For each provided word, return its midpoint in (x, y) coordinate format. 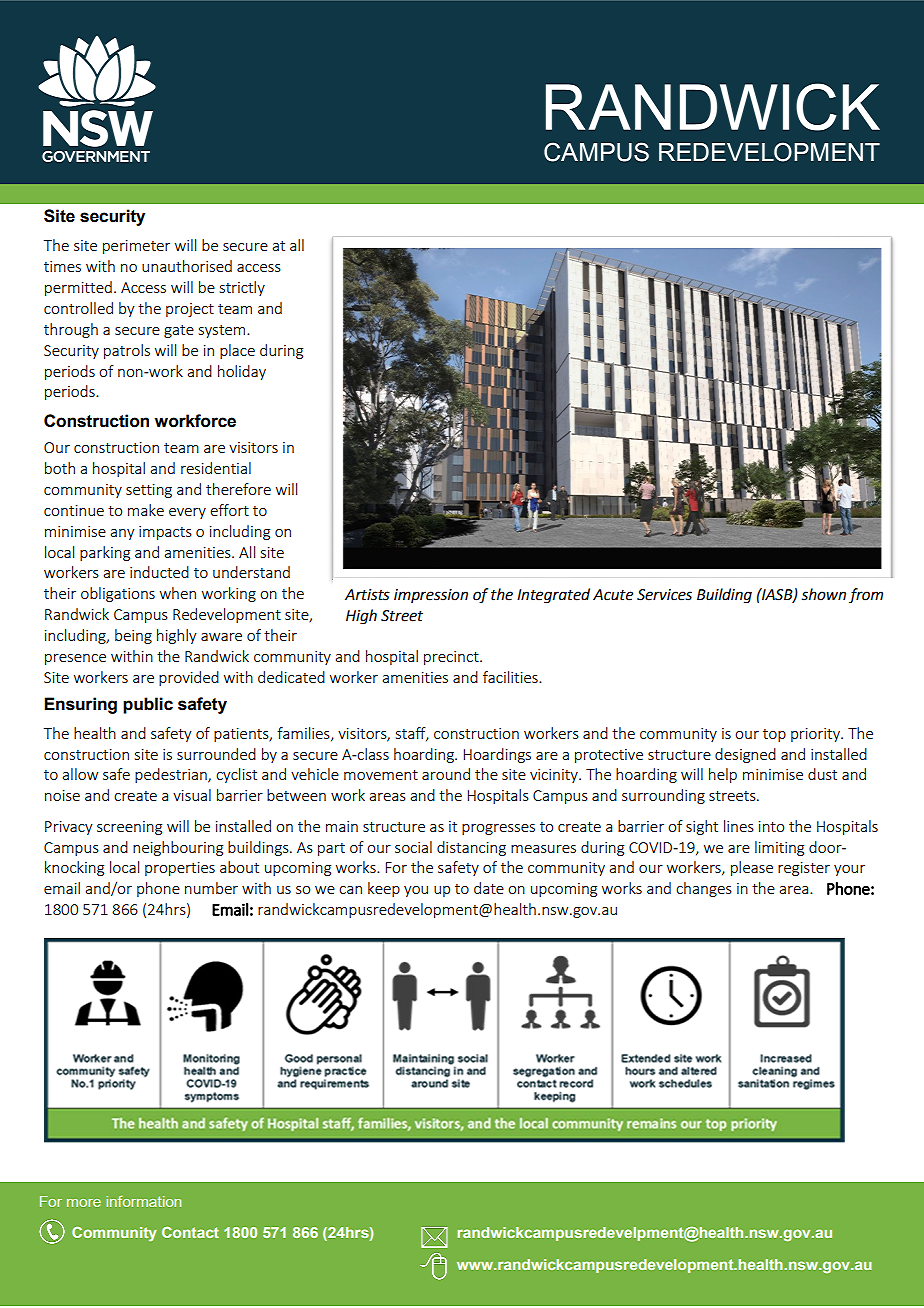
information (143, 1201)
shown (823, 594)
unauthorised (187, 266)
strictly (242, 288)
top (774, 735)
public (148, 705)
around (446, 774)
